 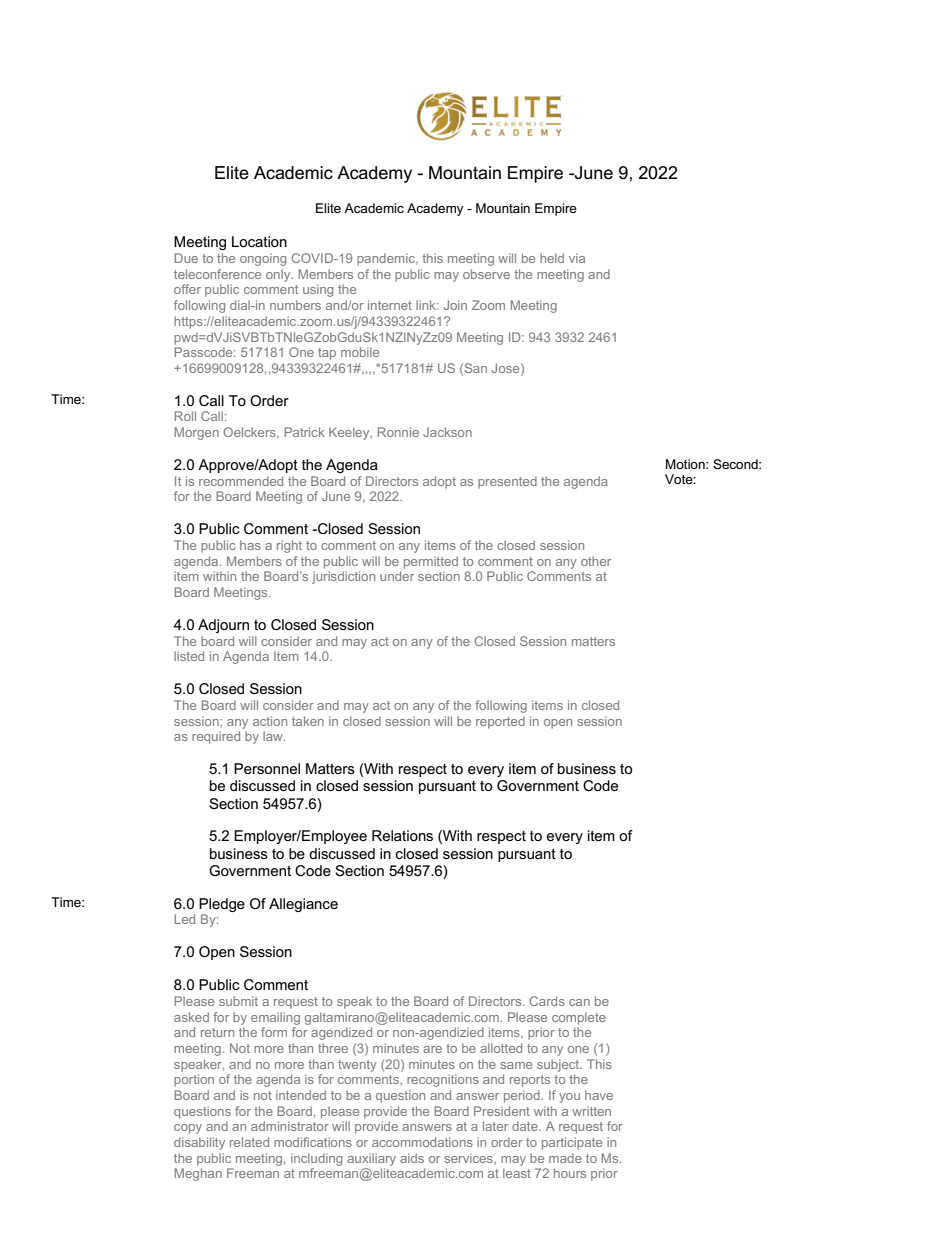 I want to click on related, so click(x=249, y=1142).
